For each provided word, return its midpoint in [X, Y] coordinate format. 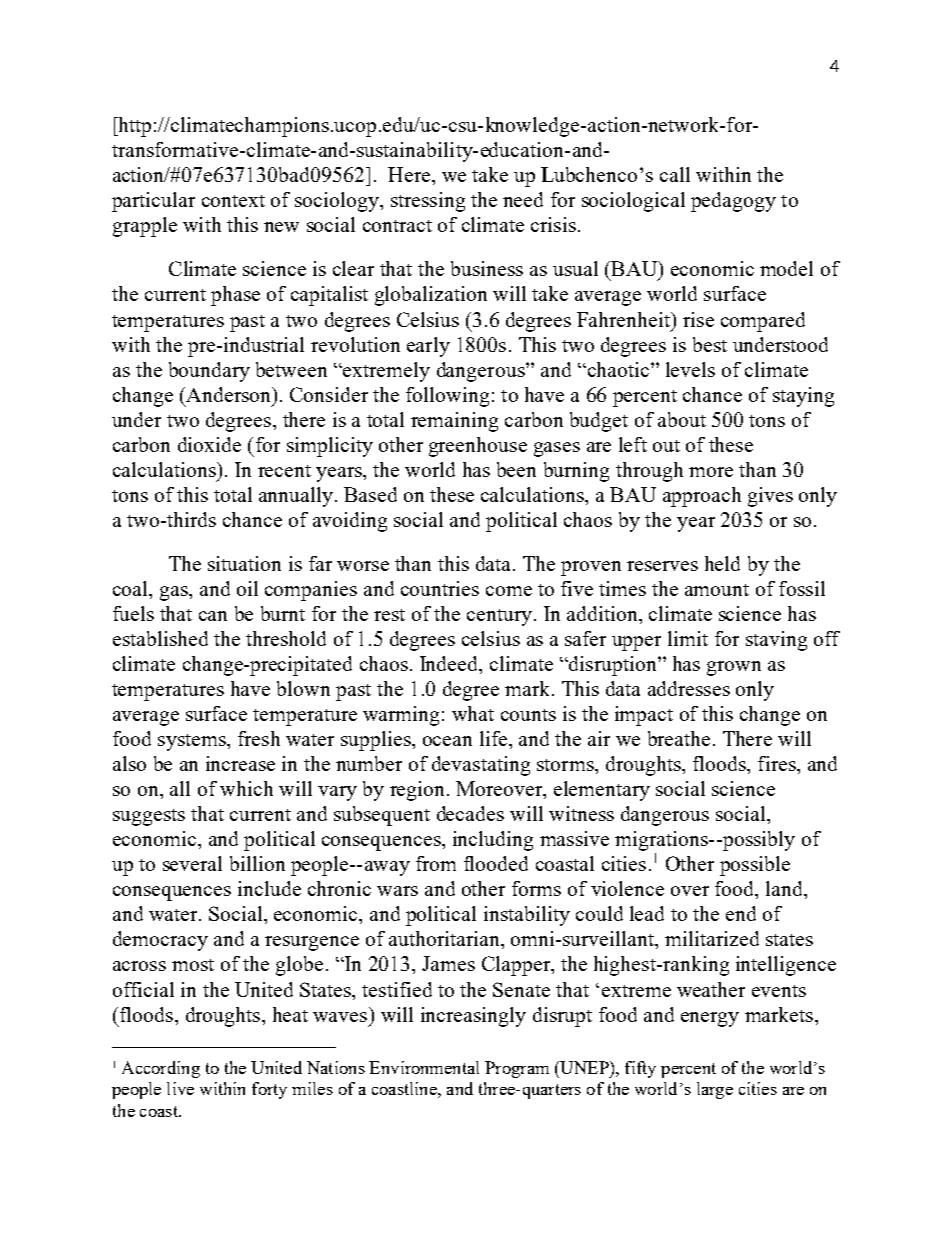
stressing [428, 202]
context [233, 201]
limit [688, 638]
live [180, 1088]
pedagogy [733, 202]
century [499, 617]
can [213, 616]
